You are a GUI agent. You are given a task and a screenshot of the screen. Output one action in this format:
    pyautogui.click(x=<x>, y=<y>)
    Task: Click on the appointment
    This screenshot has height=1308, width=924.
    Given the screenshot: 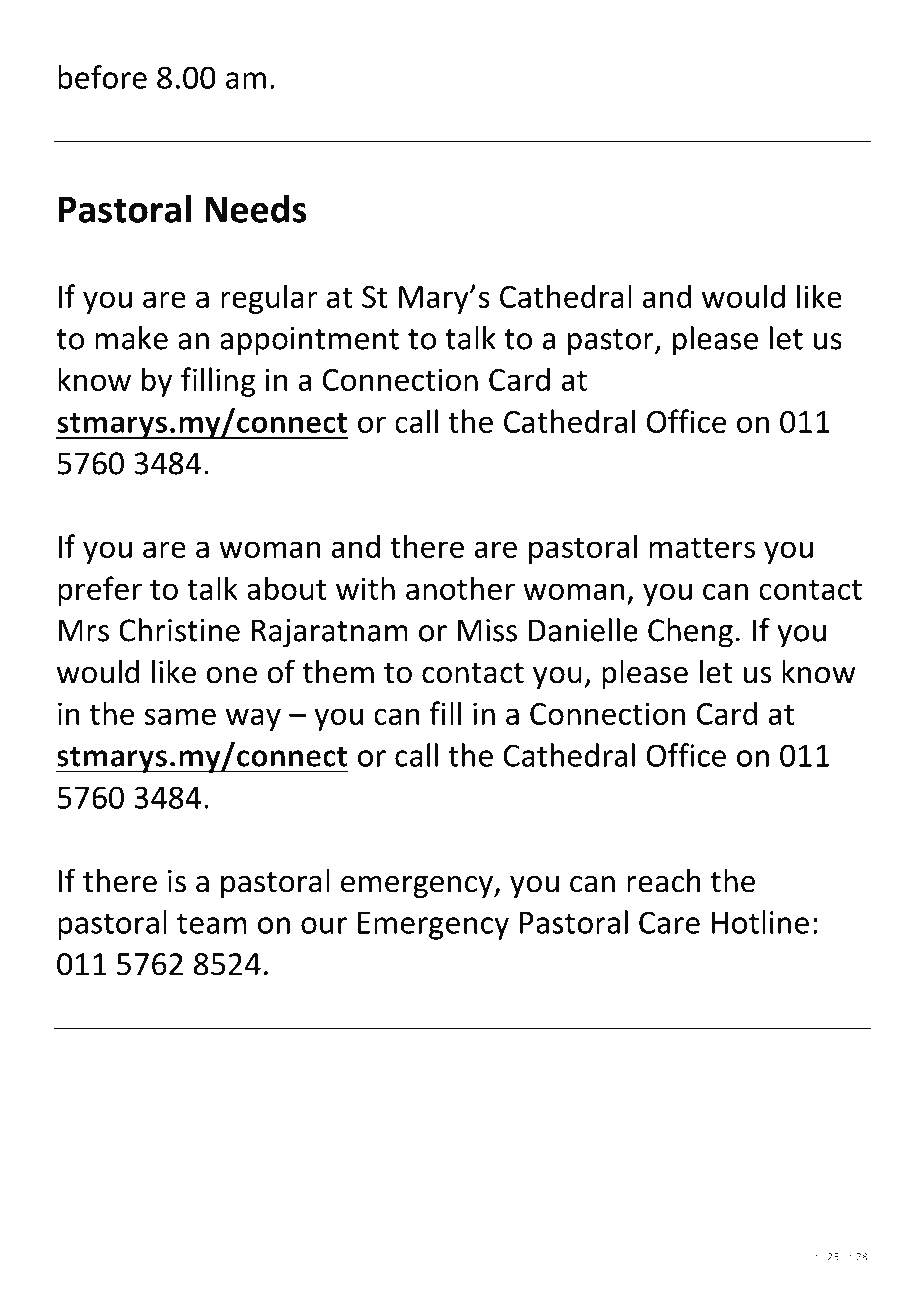 What is the action you would take?
    pyautogui.click(x=309, y=341)
